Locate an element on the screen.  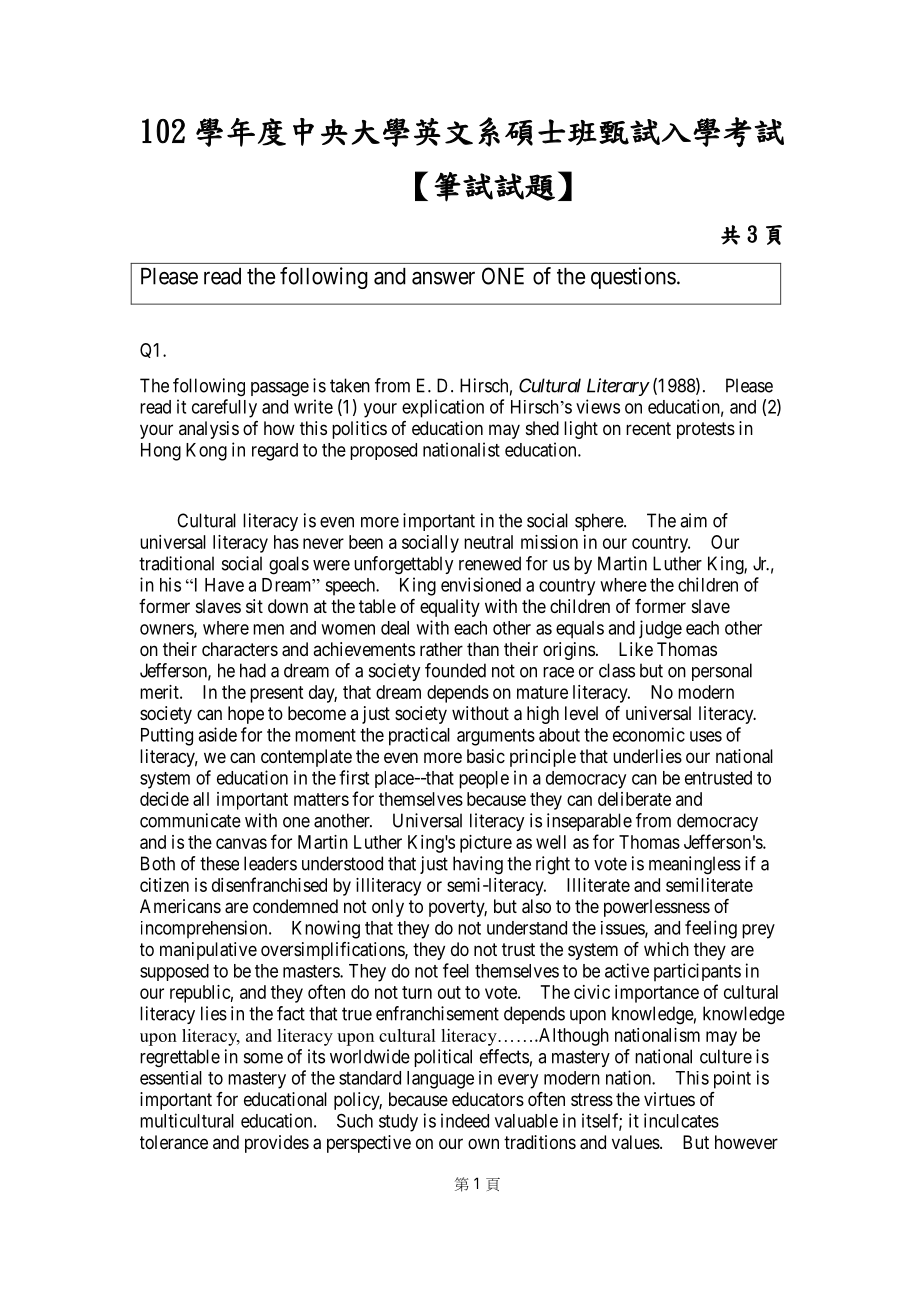
poverty is located at coordinates (458, 908).
